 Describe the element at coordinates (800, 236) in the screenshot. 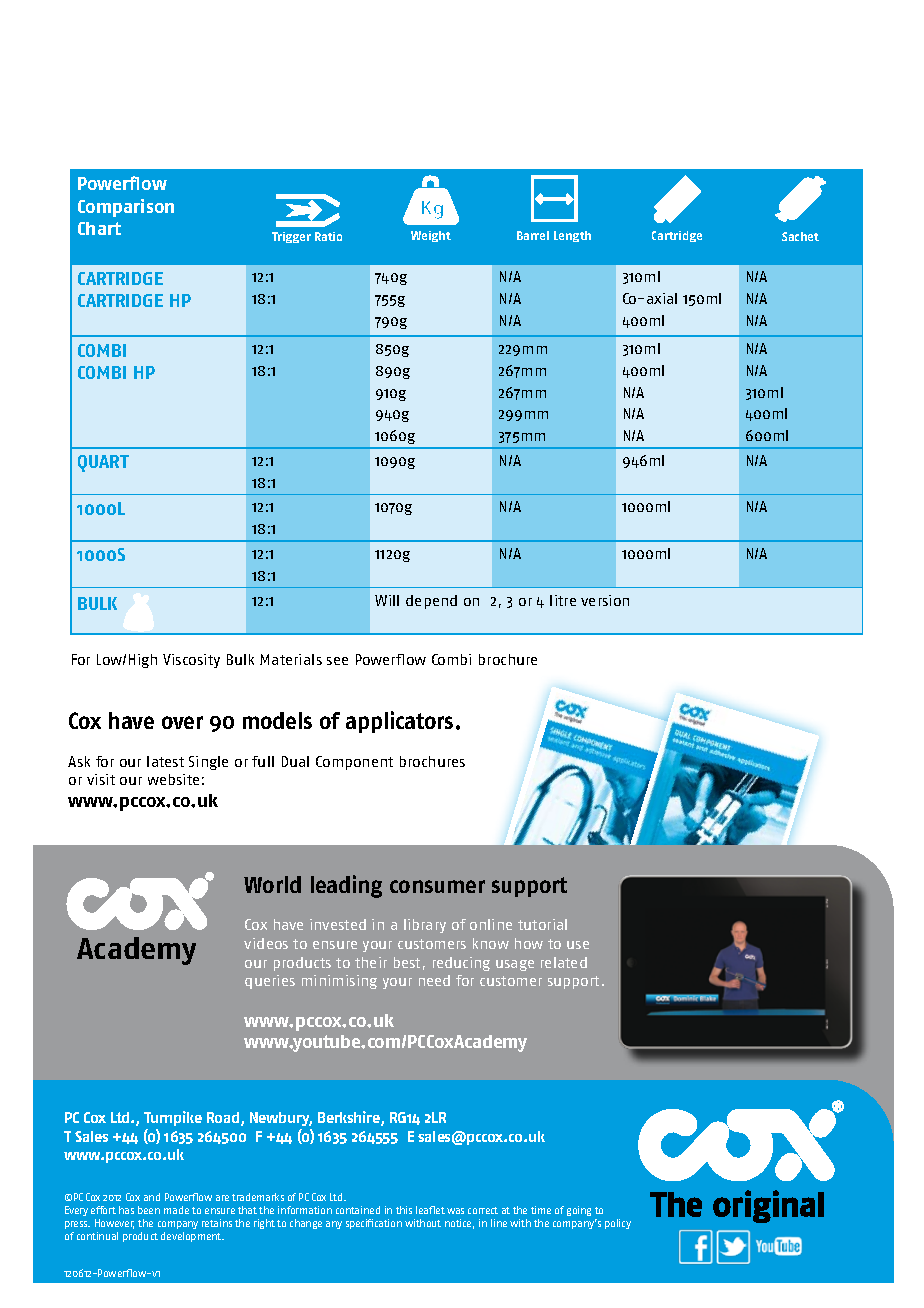

I see `Sachet` at that location.
